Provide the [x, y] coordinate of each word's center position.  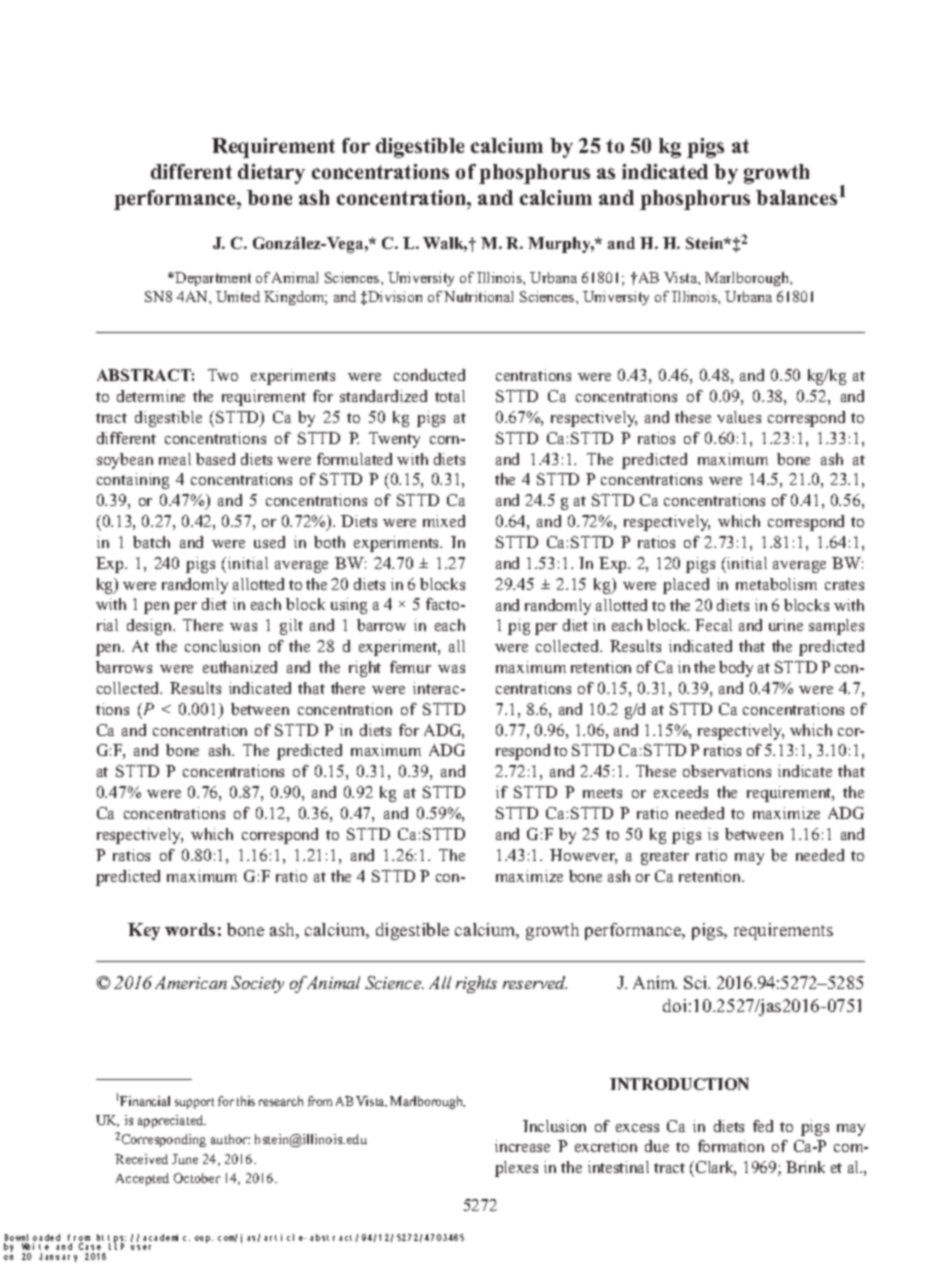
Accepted [142, 1179]
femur [410, 667]
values [739, 417]
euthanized [240, 667]
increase [522, 1146]
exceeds [681, 792]
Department [213, 279]
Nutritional [478, 296]
